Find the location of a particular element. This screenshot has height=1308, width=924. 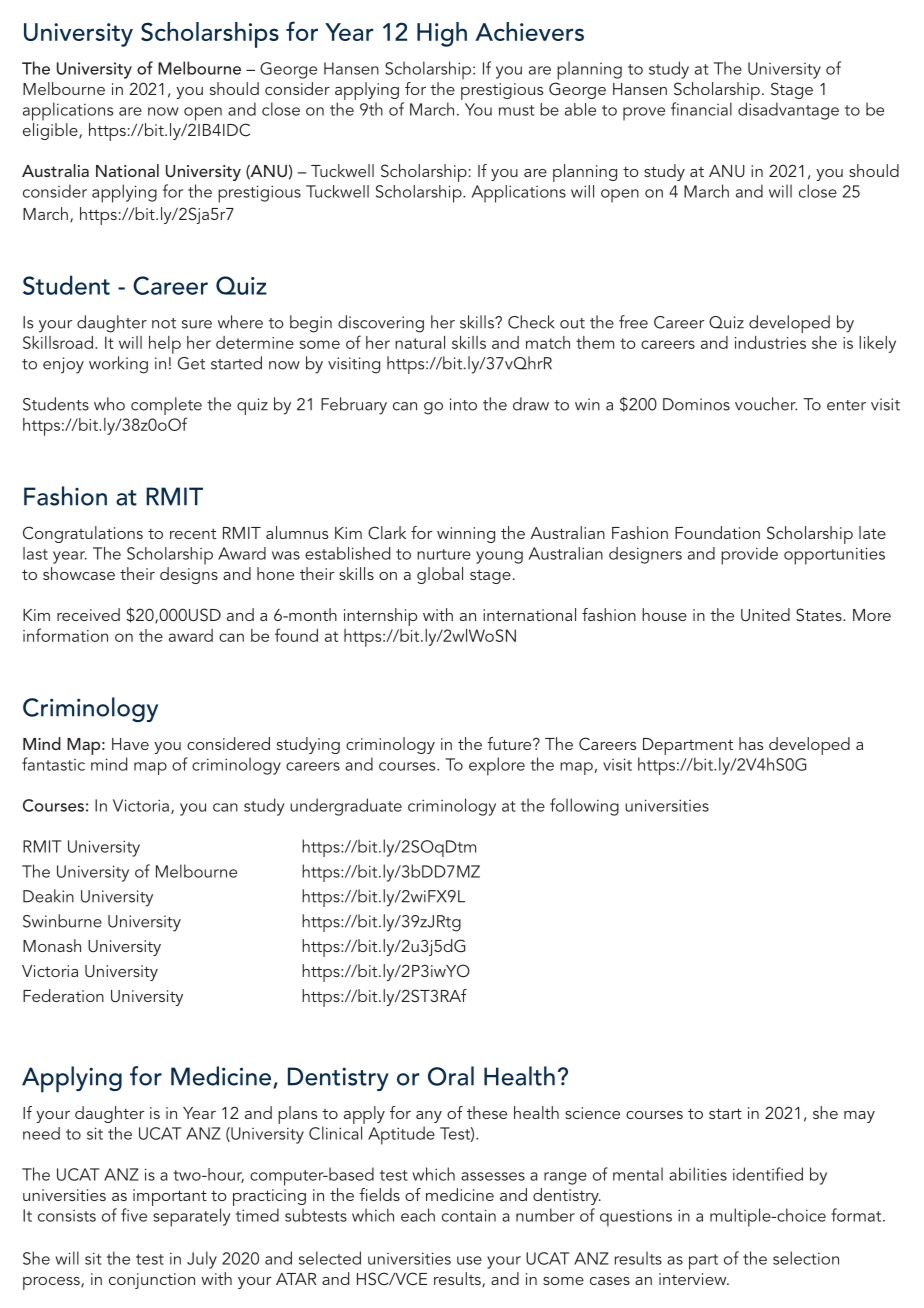

United is located at coordinates (765, 615).
